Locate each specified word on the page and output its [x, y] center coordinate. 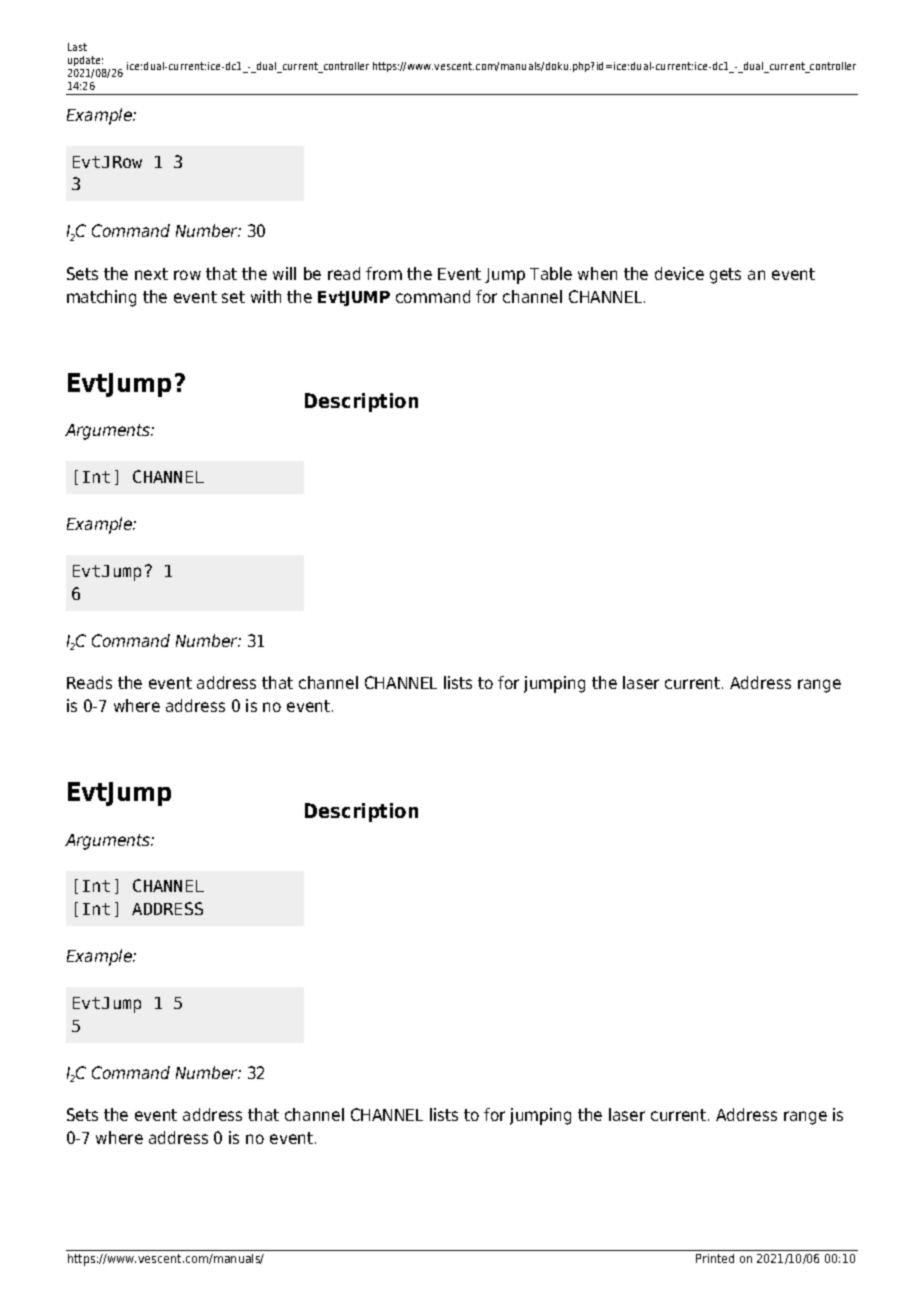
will [284, 273]
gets [725, 276]
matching [101, 298]
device [679, 273]
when [597, 273]
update [85, 61]
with [266, 296]
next [151, 274]
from [384, 273]
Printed [715, 1258]
